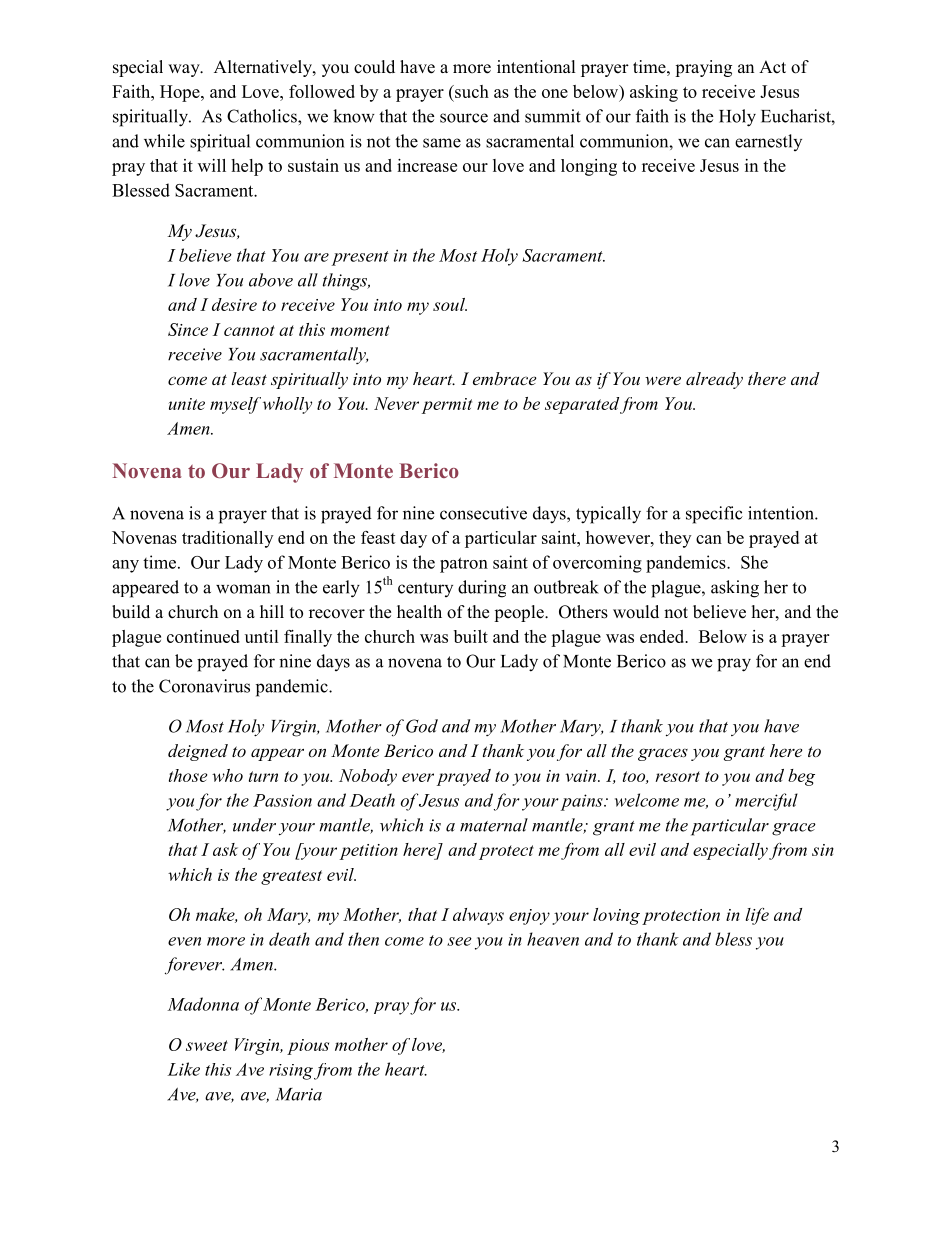 This screenshot has width=952, height=1233. I want to click on unite, so click(187, 404).
